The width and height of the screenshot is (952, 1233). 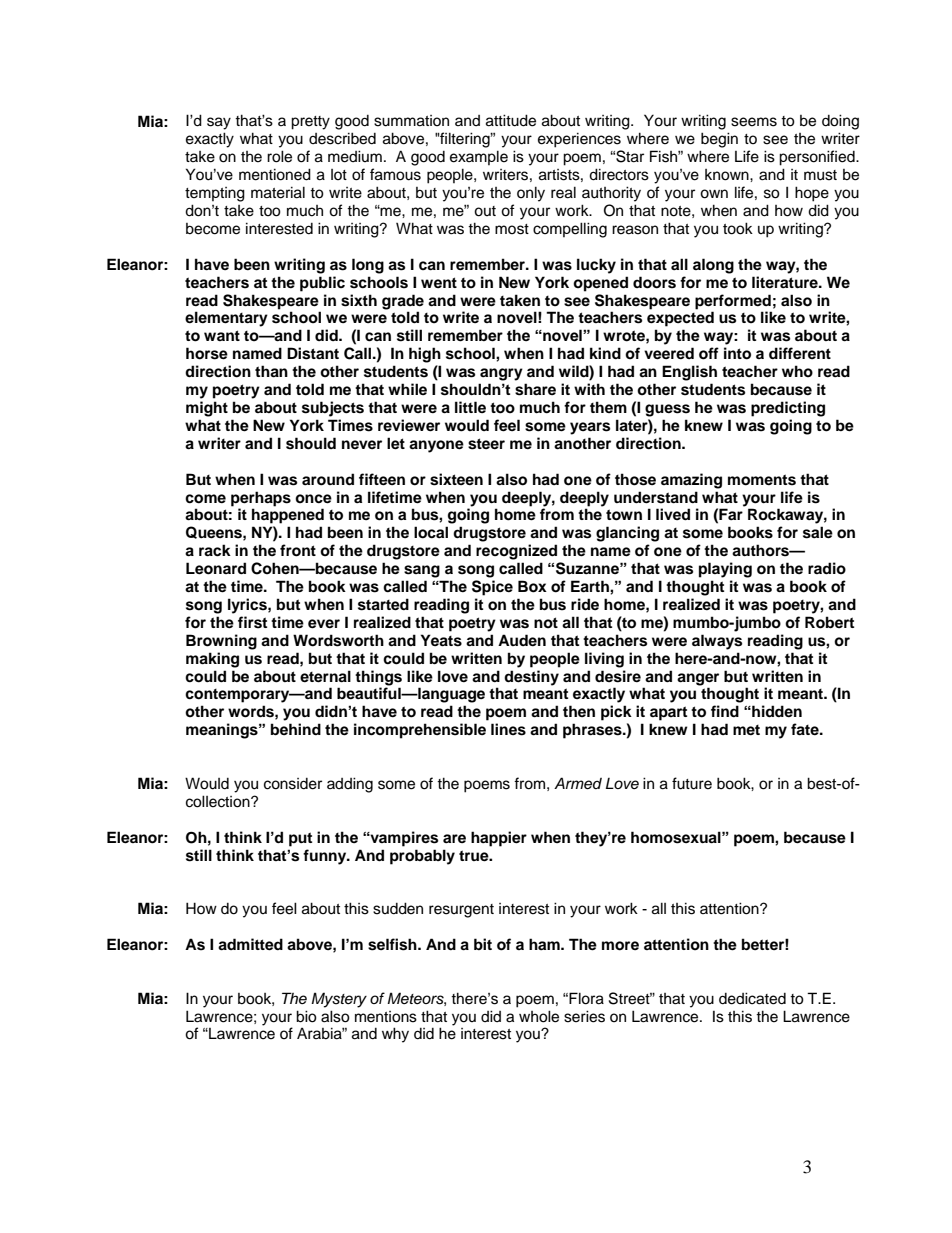 I want to click on predicting, so click(x=788, y=409).
